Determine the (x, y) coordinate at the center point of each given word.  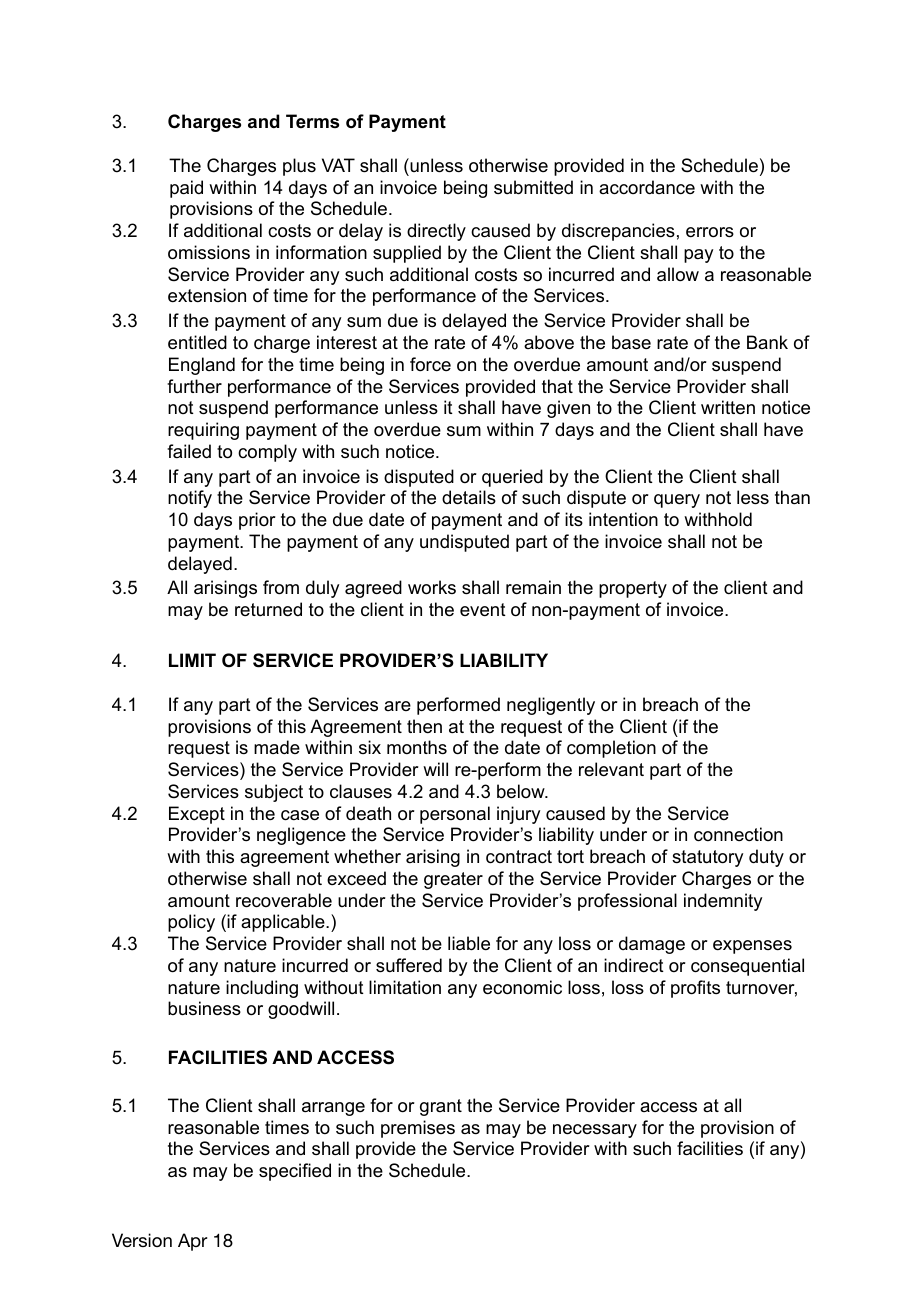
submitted (533, 187)
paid (186, 189)
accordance (647, 187)
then (424, 726)
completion (611, 749)
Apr (192, 1242)
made (277, 747)
